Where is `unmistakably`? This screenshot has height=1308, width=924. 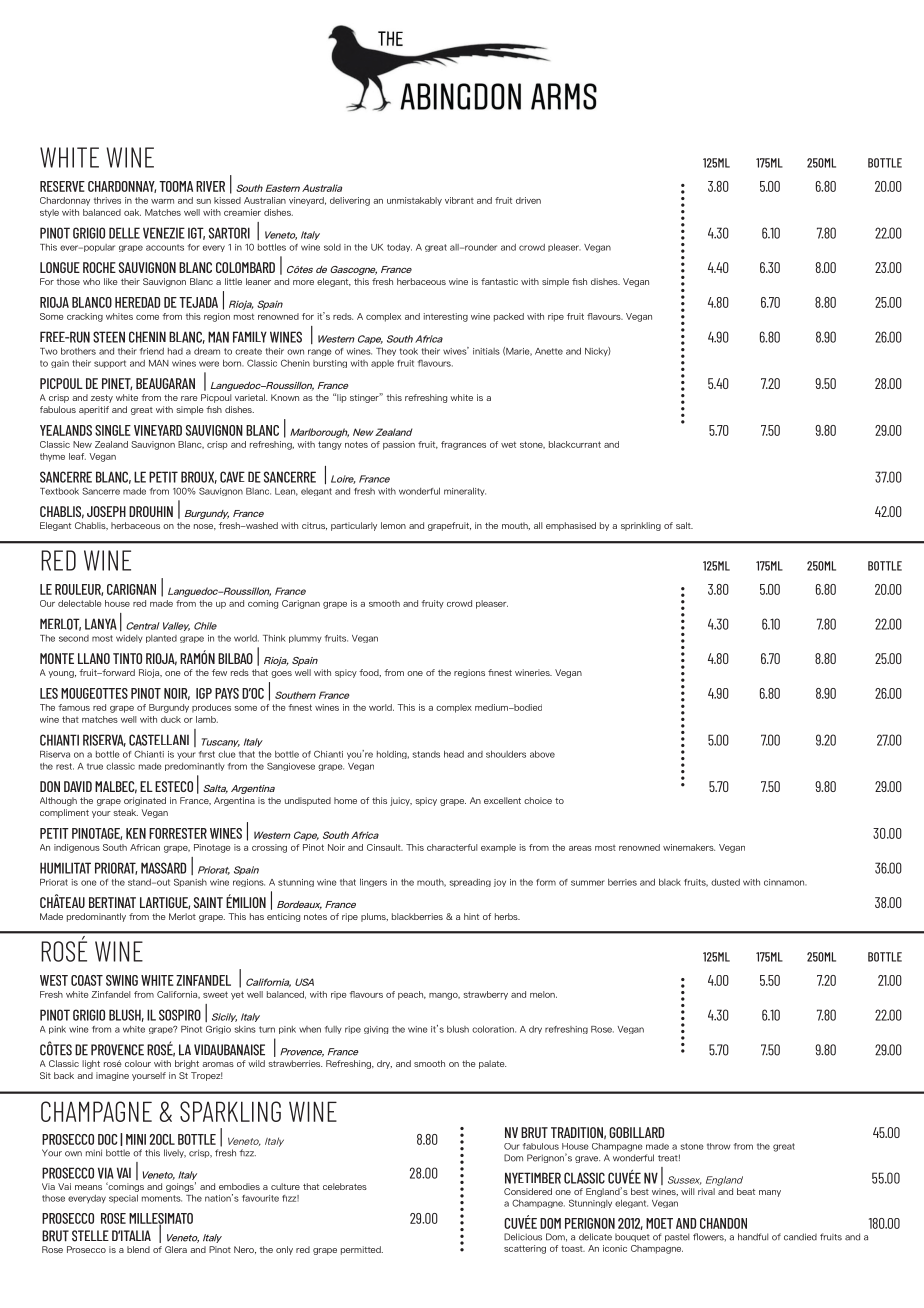 unmistakably is located at coordinates (414, 201).
